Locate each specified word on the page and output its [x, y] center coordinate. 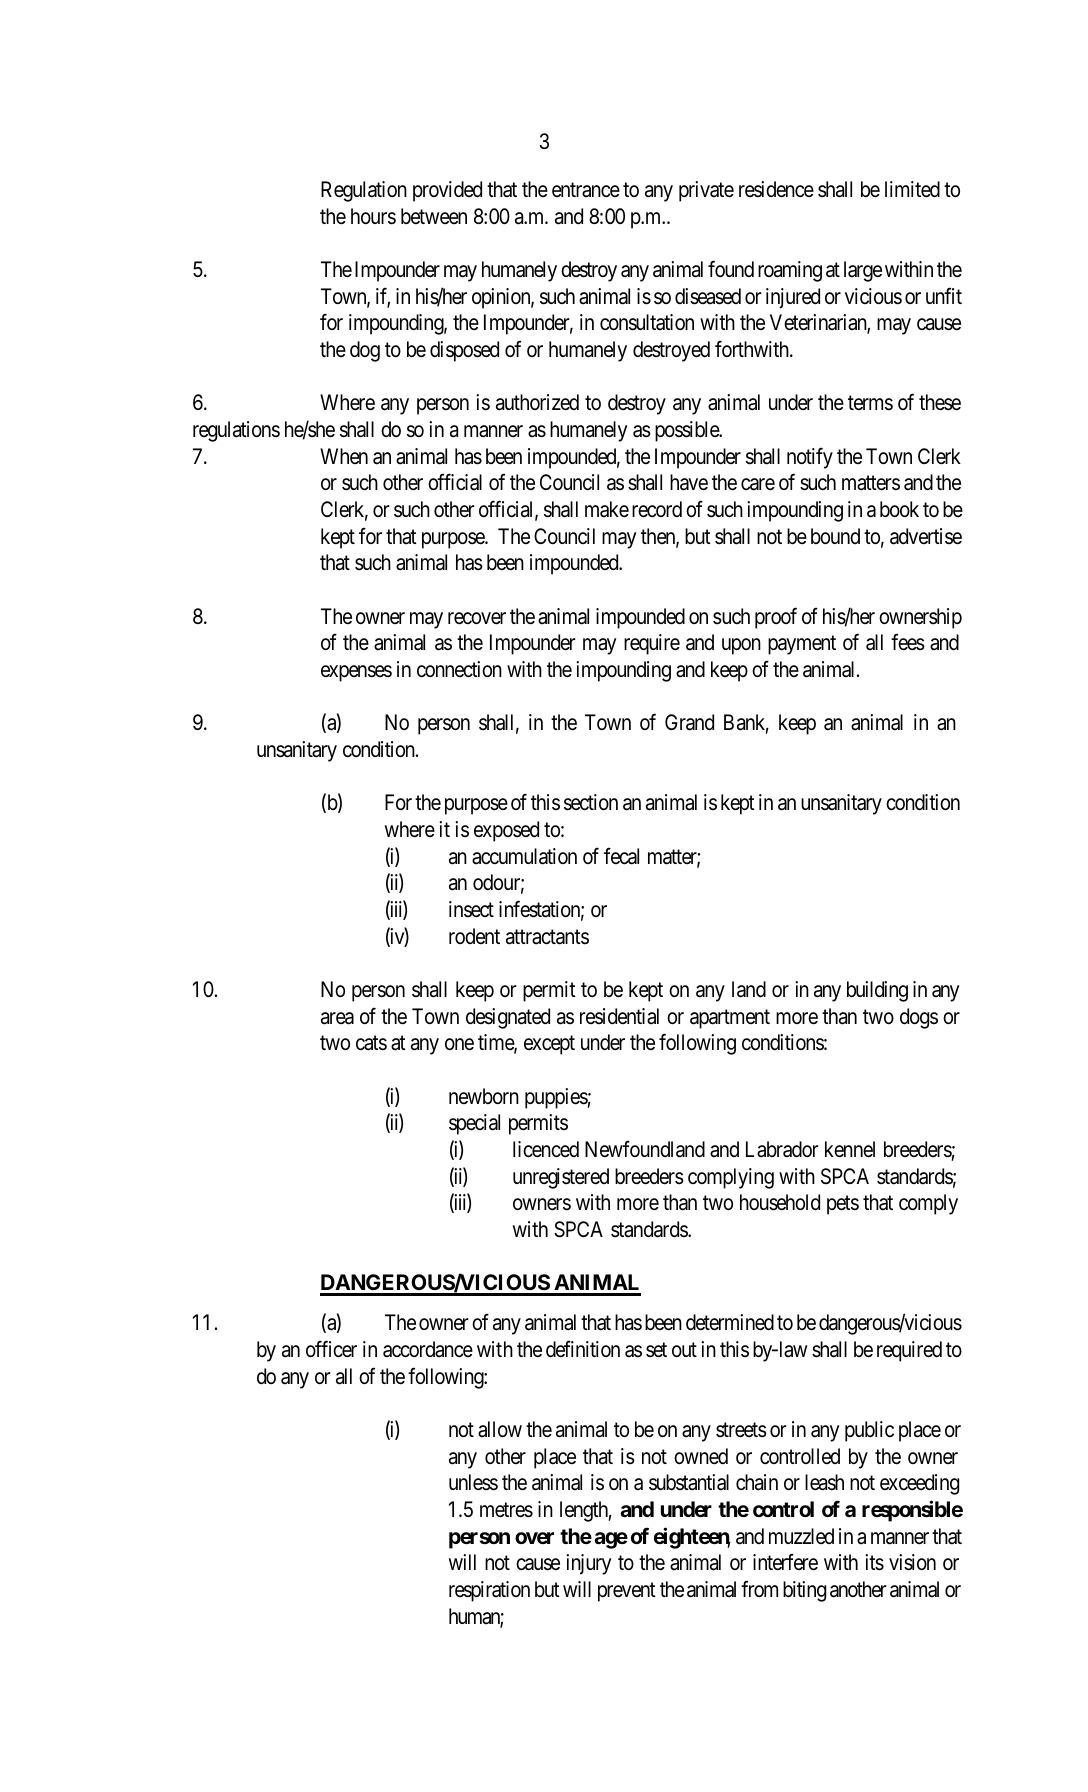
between [434, 216]
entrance [586, 190]
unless [473, 1482]
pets [843, 1205]
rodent [474, 936]
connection [459, 669]
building [877, 991]
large [863, 271]
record [657, 509]
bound [835, 536]
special [474, 1124]
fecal [621, 856]
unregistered [561, 1178]
